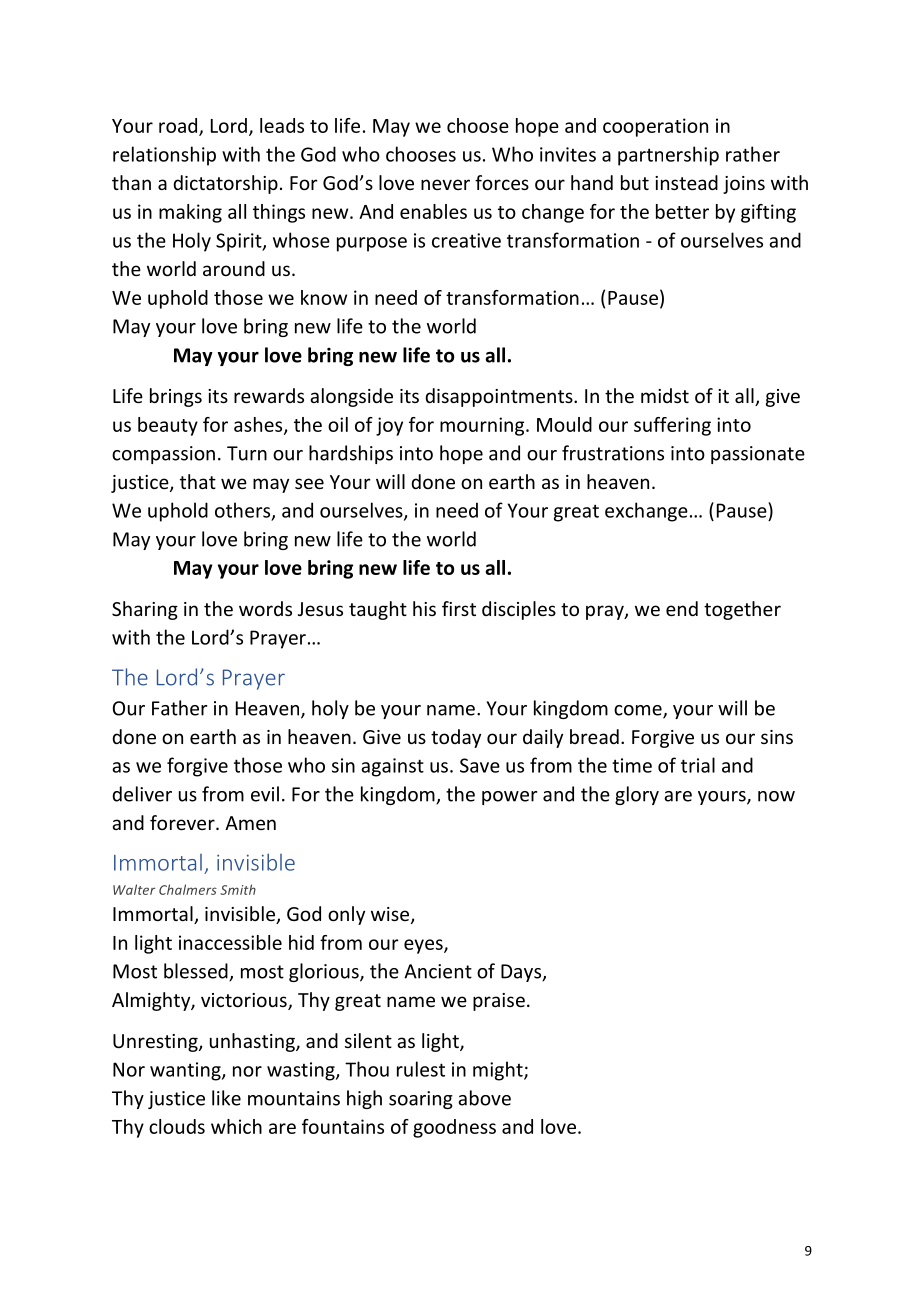  I want to click on above, so click(484, 1098).
